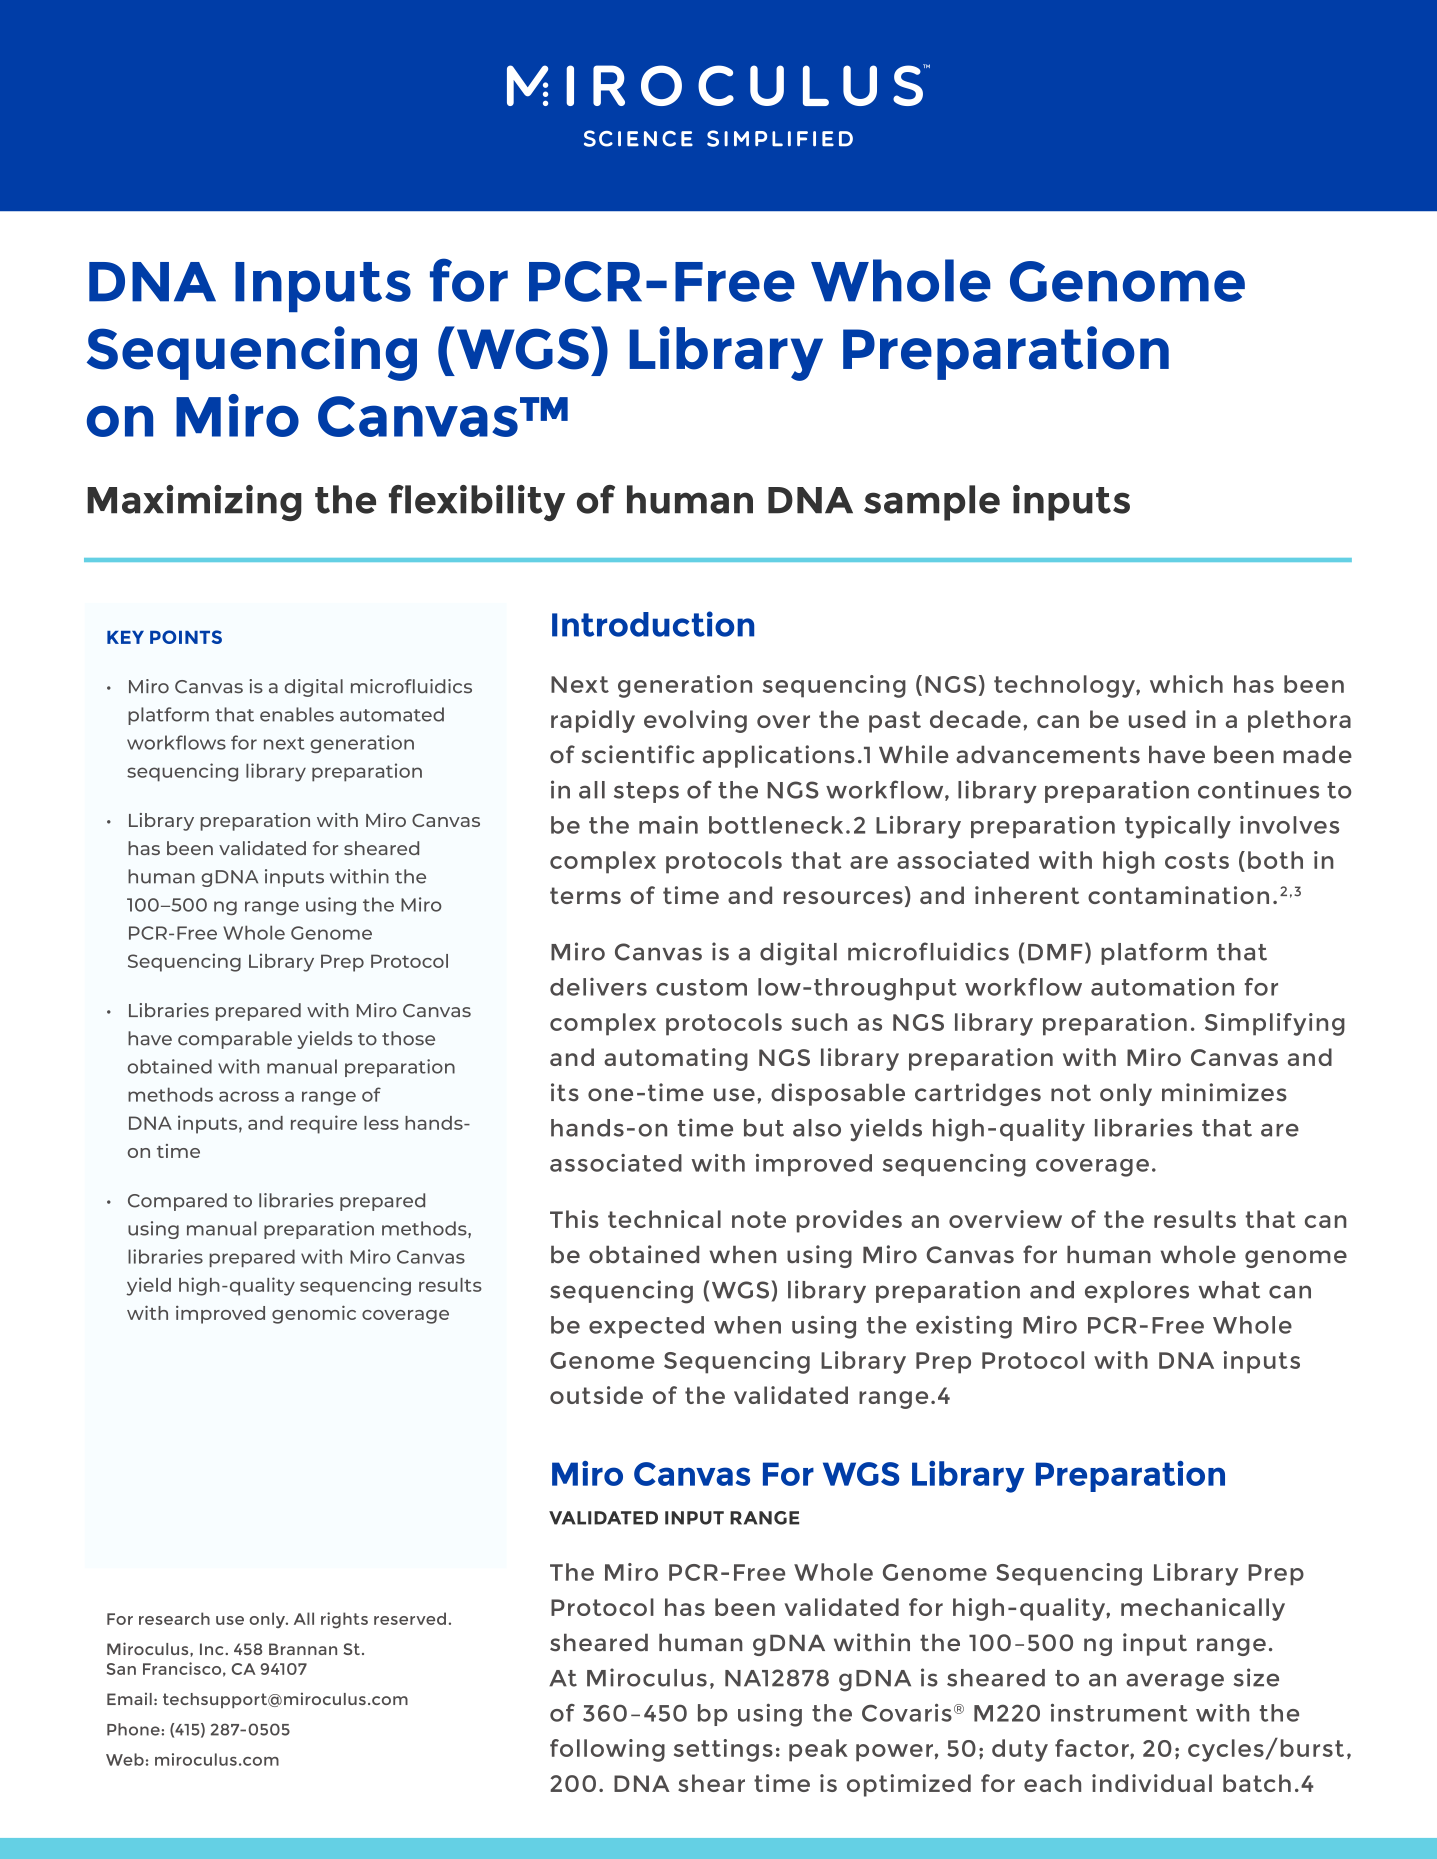  I want to click on outside, so click(596, 1395).
